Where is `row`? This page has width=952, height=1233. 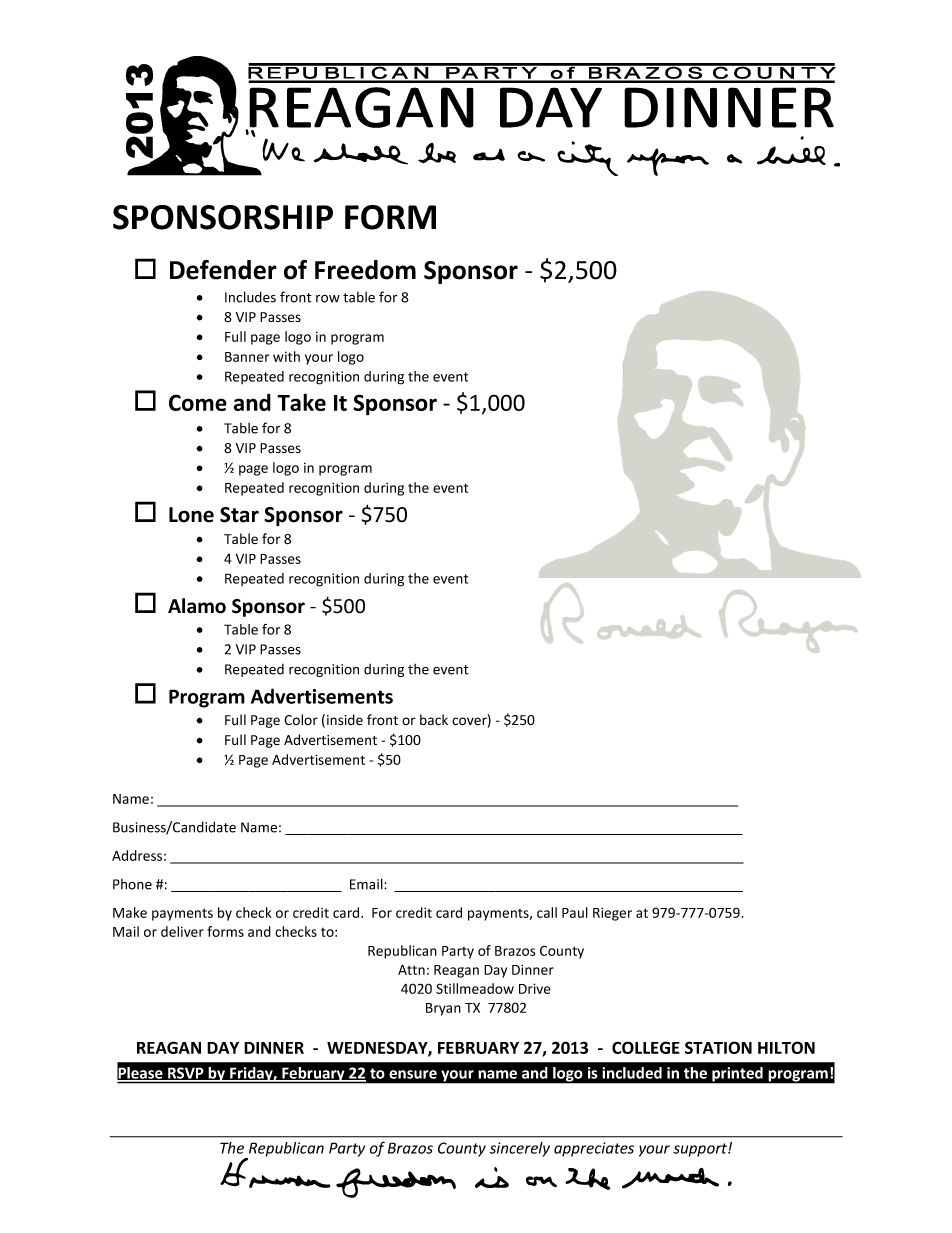 row is located at coordinates (328, 299).
